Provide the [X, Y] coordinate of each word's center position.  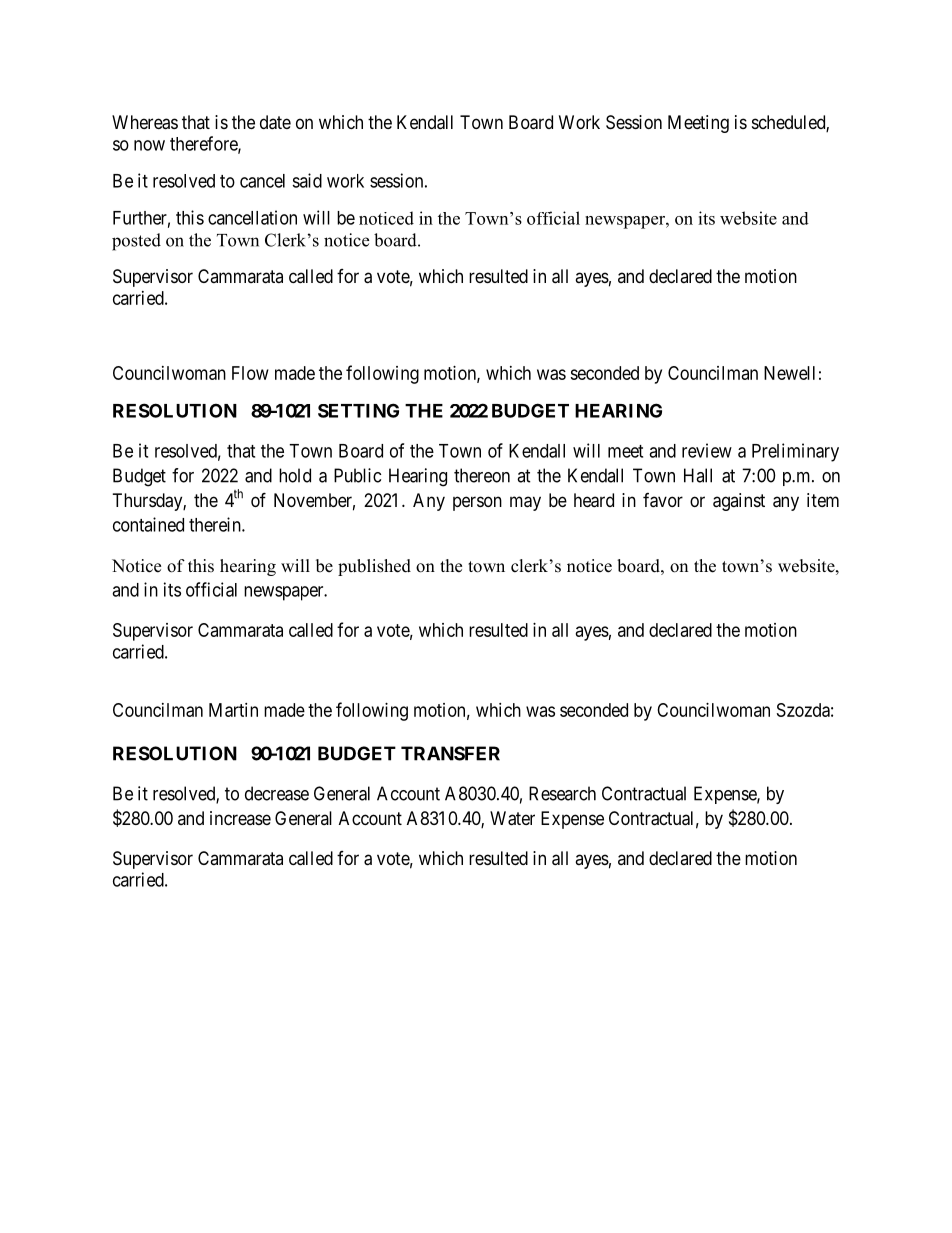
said [307, 180]
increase [240, 818]
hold [295, 475]
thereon [482, 475]
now [149, 145]
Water [512, 818]
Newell [789, 373]
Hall [698, 475]
